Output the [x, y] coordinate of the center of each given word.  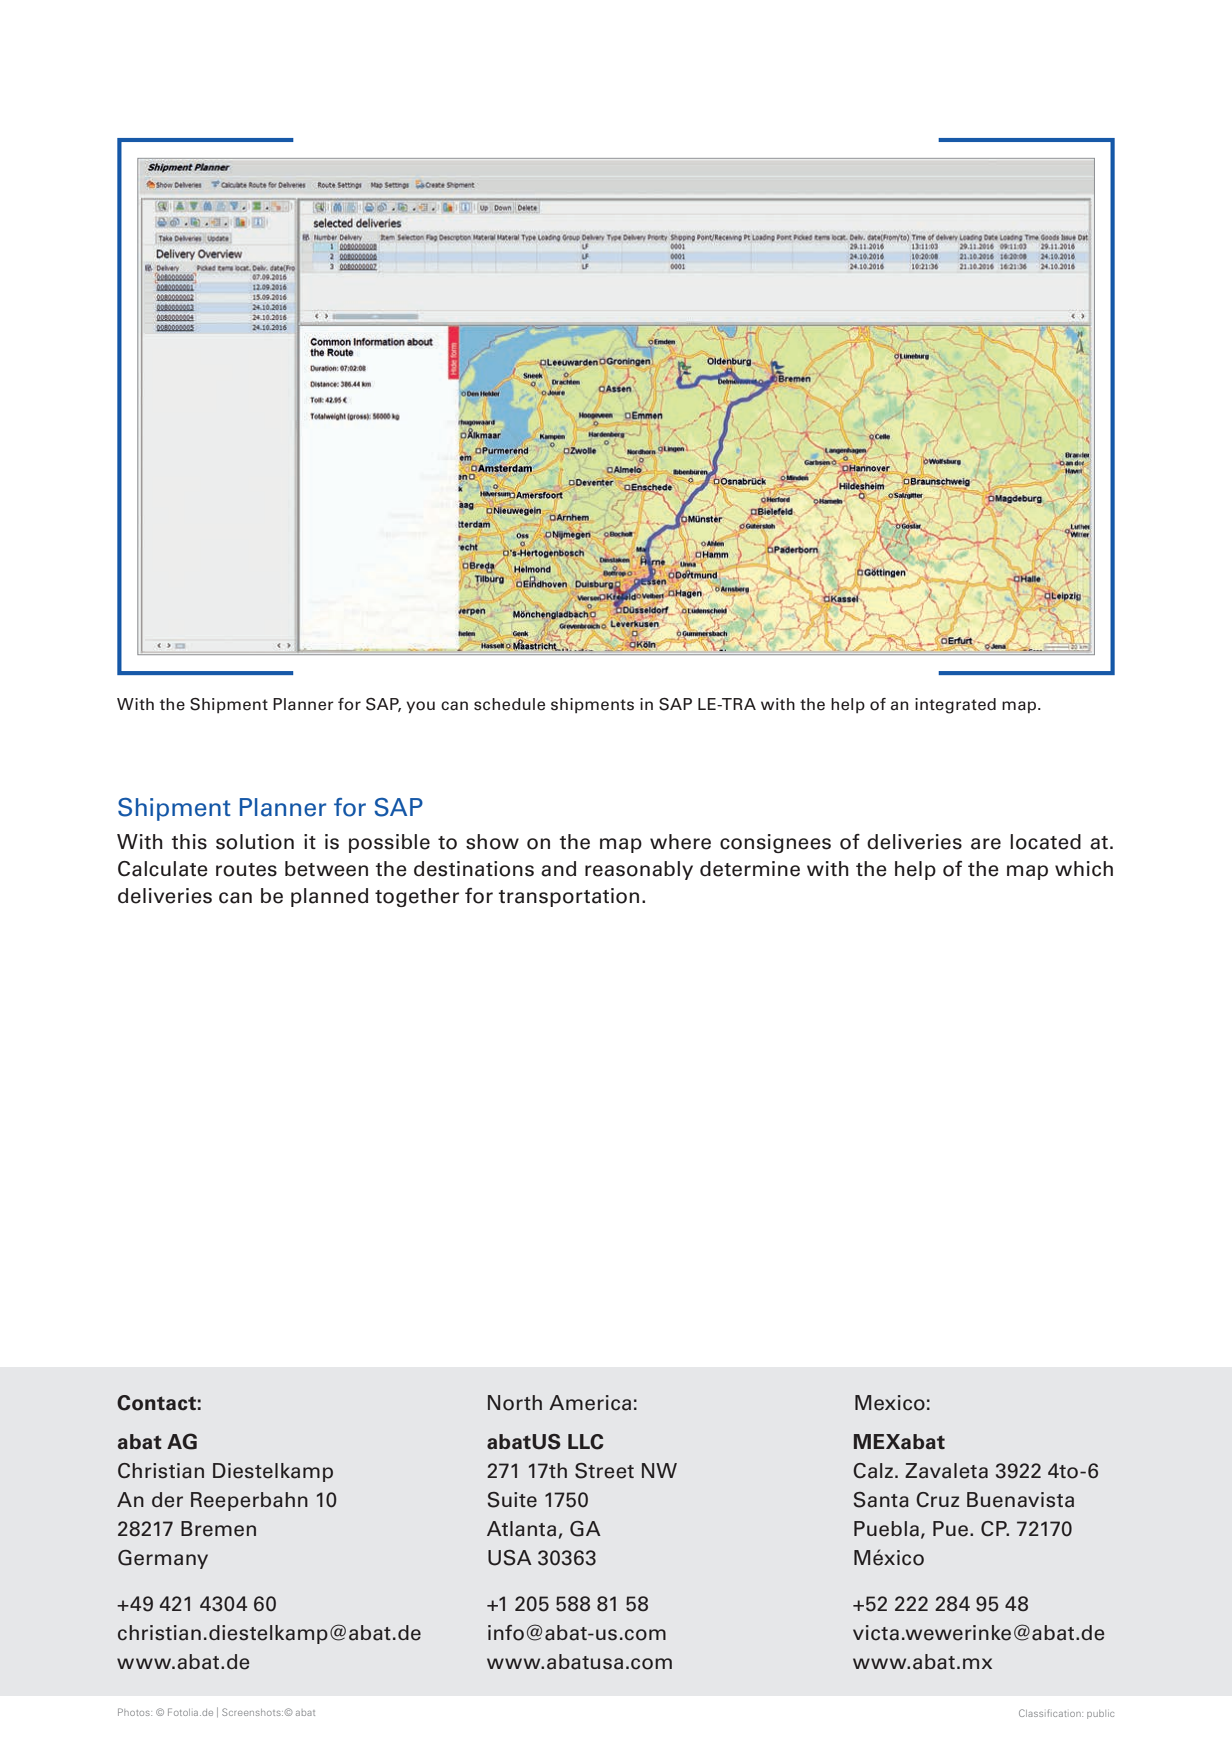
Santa [881, 1500]
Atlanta [521, 1529]
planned [329, 897]
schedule [509, 704]
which [1084, 869]
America [590, 1403]
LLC [586, 1442]
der [167, 1500]
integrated [955, 706]
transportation [568, 897]
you [420, 707]
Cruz [937, 1499]
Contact [156, 1403]
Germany [163, 1559]
